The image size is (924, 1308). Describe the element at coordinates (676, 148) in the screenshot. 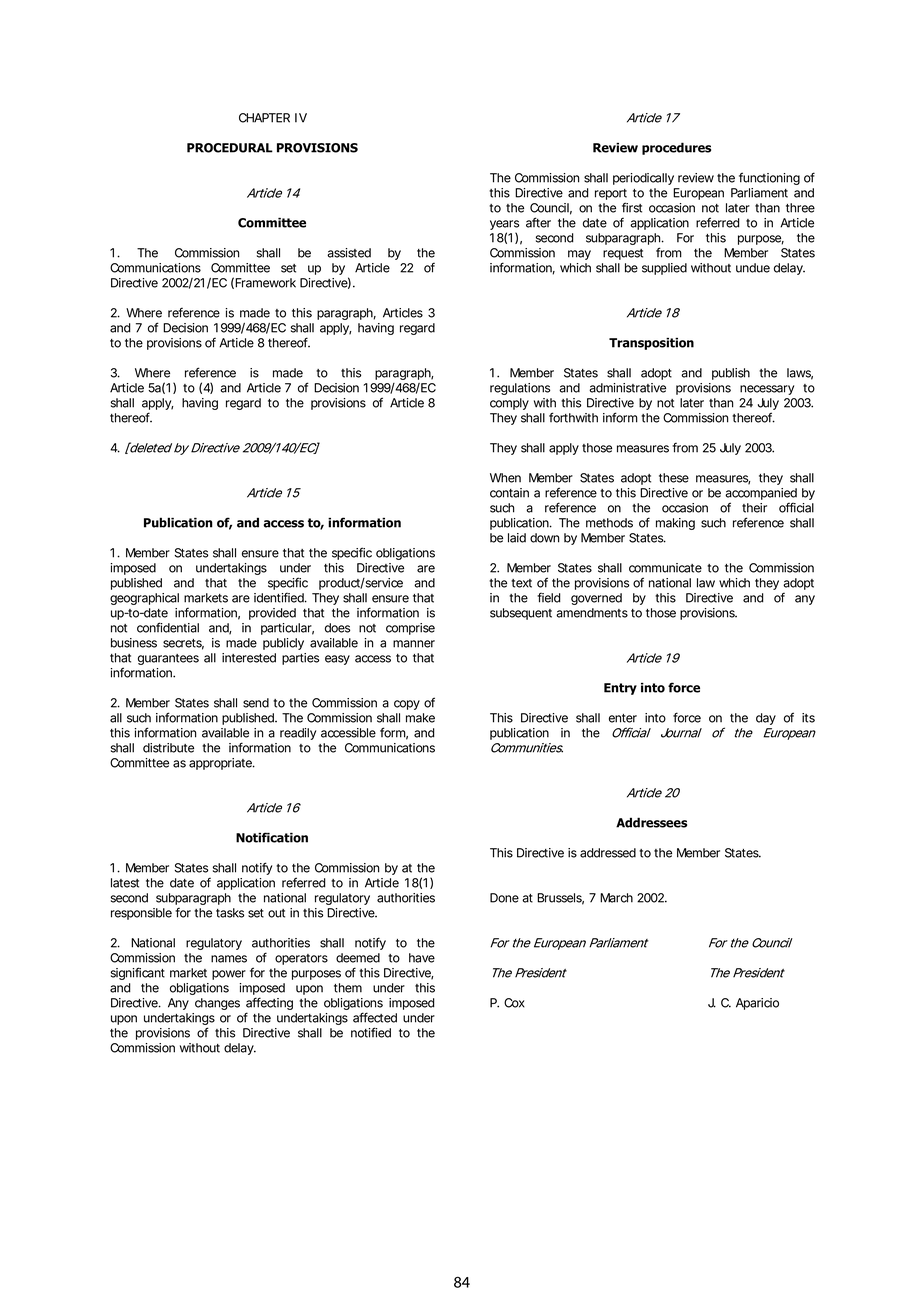

I see `procedures` at that location.
